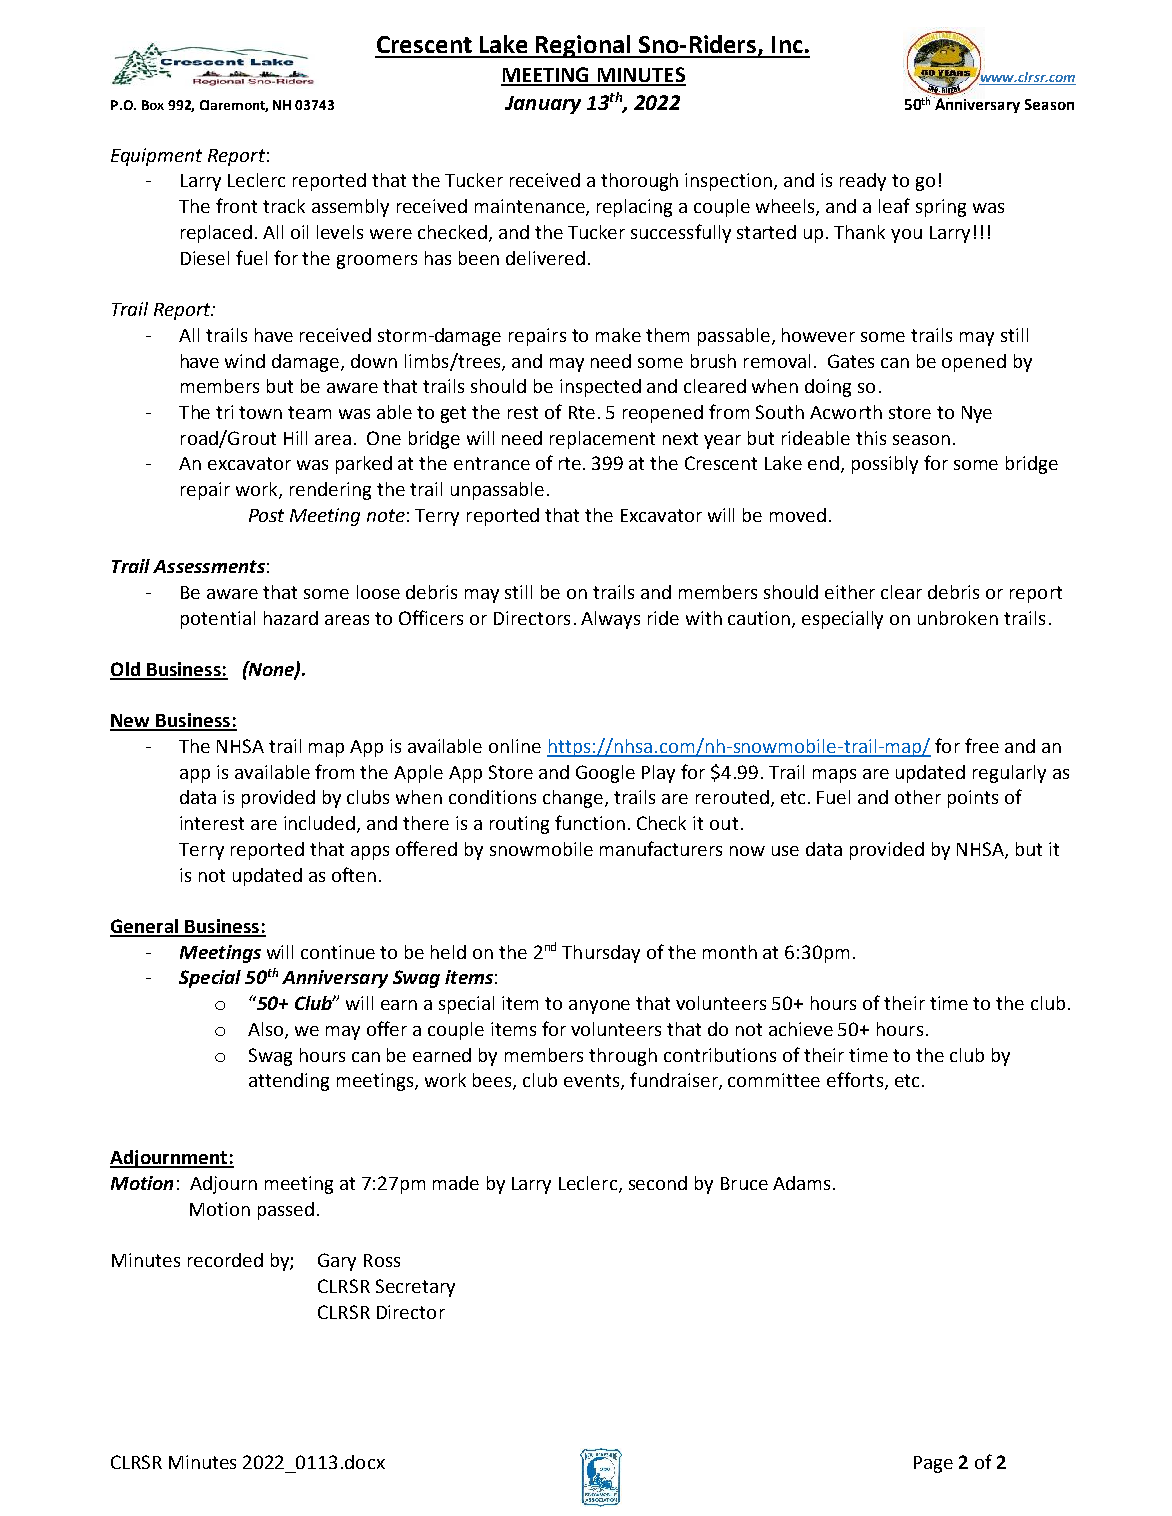 This screenshot has height=1516, width=1172. Describe the element at coordinates (266, 515) in the screenshot. I see `Post` at that location.
